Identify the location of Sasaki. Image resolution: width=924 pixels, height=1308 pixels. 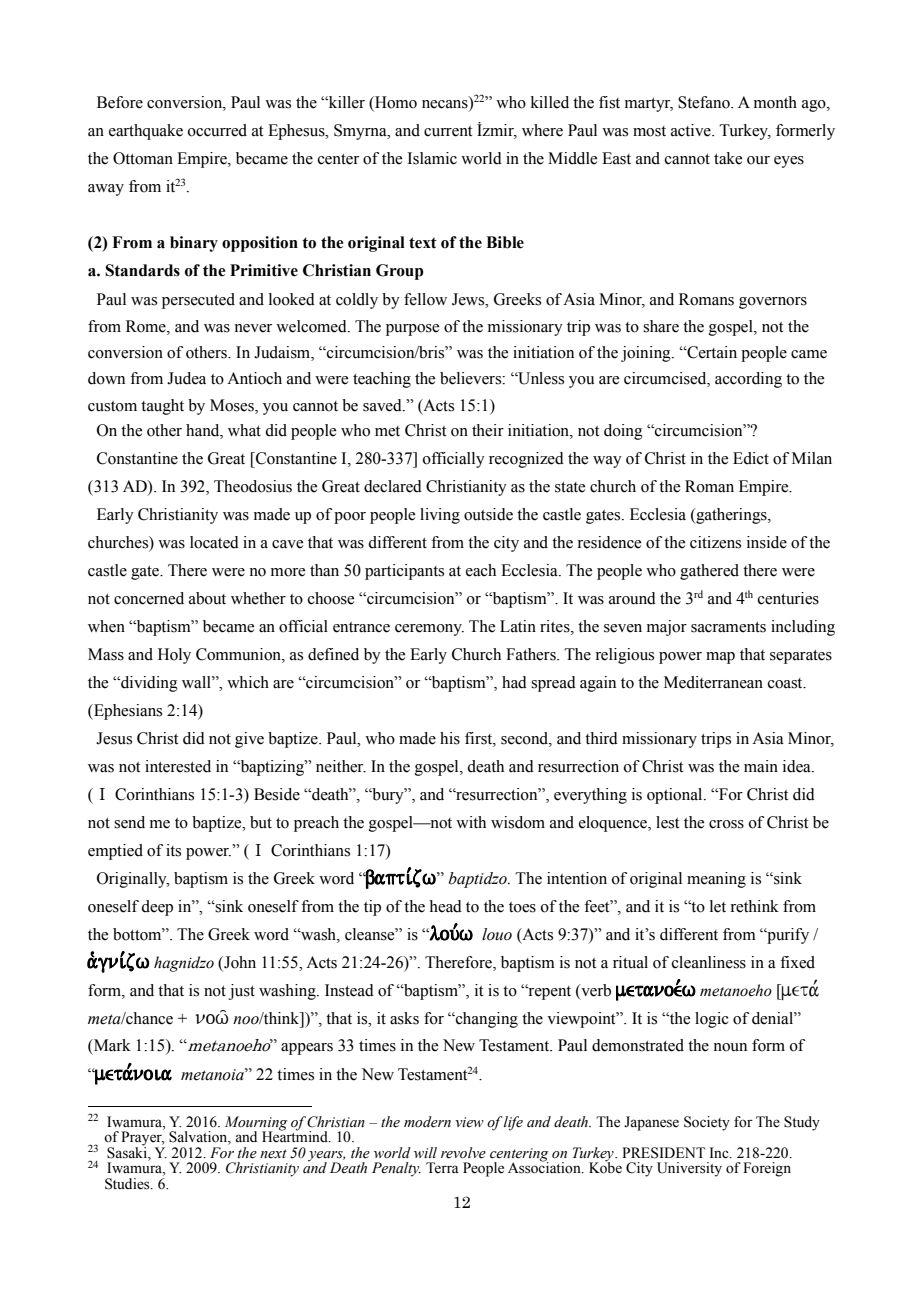
(128, 1151).
